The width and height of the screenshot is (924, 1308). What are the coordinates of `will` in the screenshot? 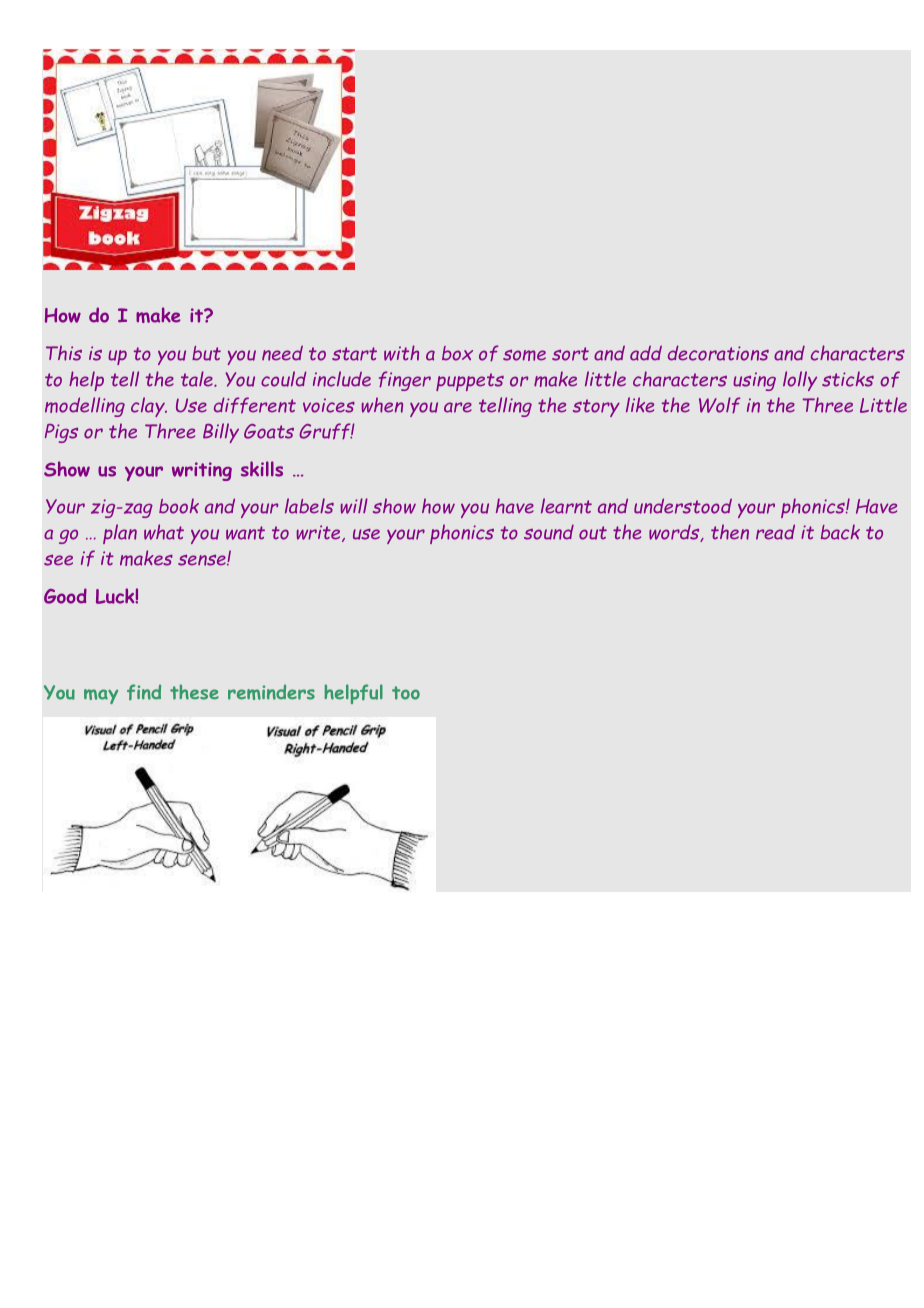 It's located at (354, 506).
